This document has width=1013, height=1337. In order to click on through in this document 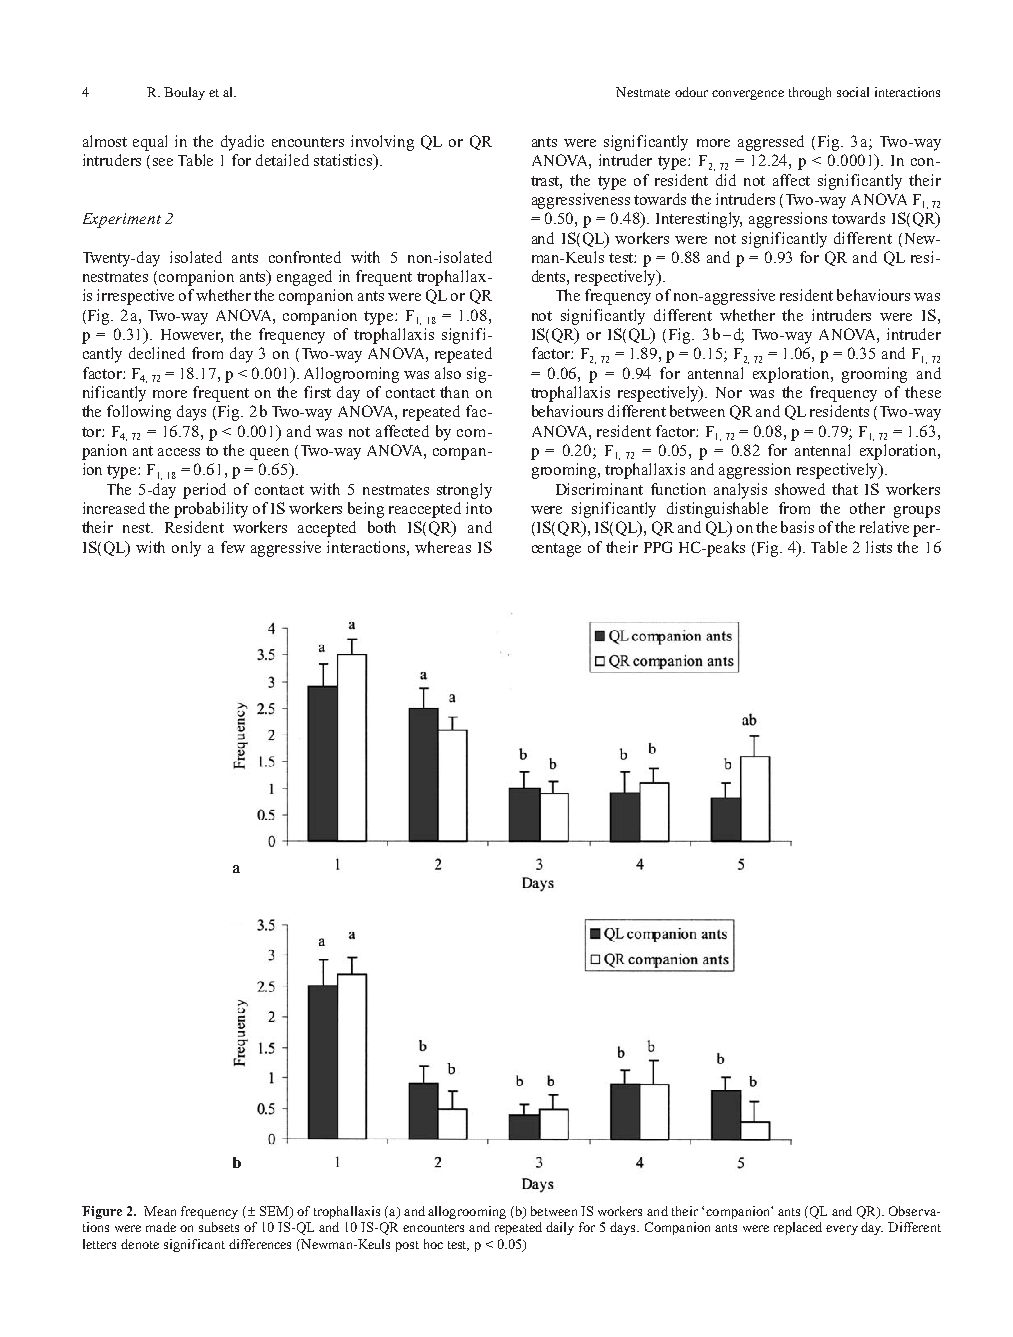, I will do `click(810, 93)`.
